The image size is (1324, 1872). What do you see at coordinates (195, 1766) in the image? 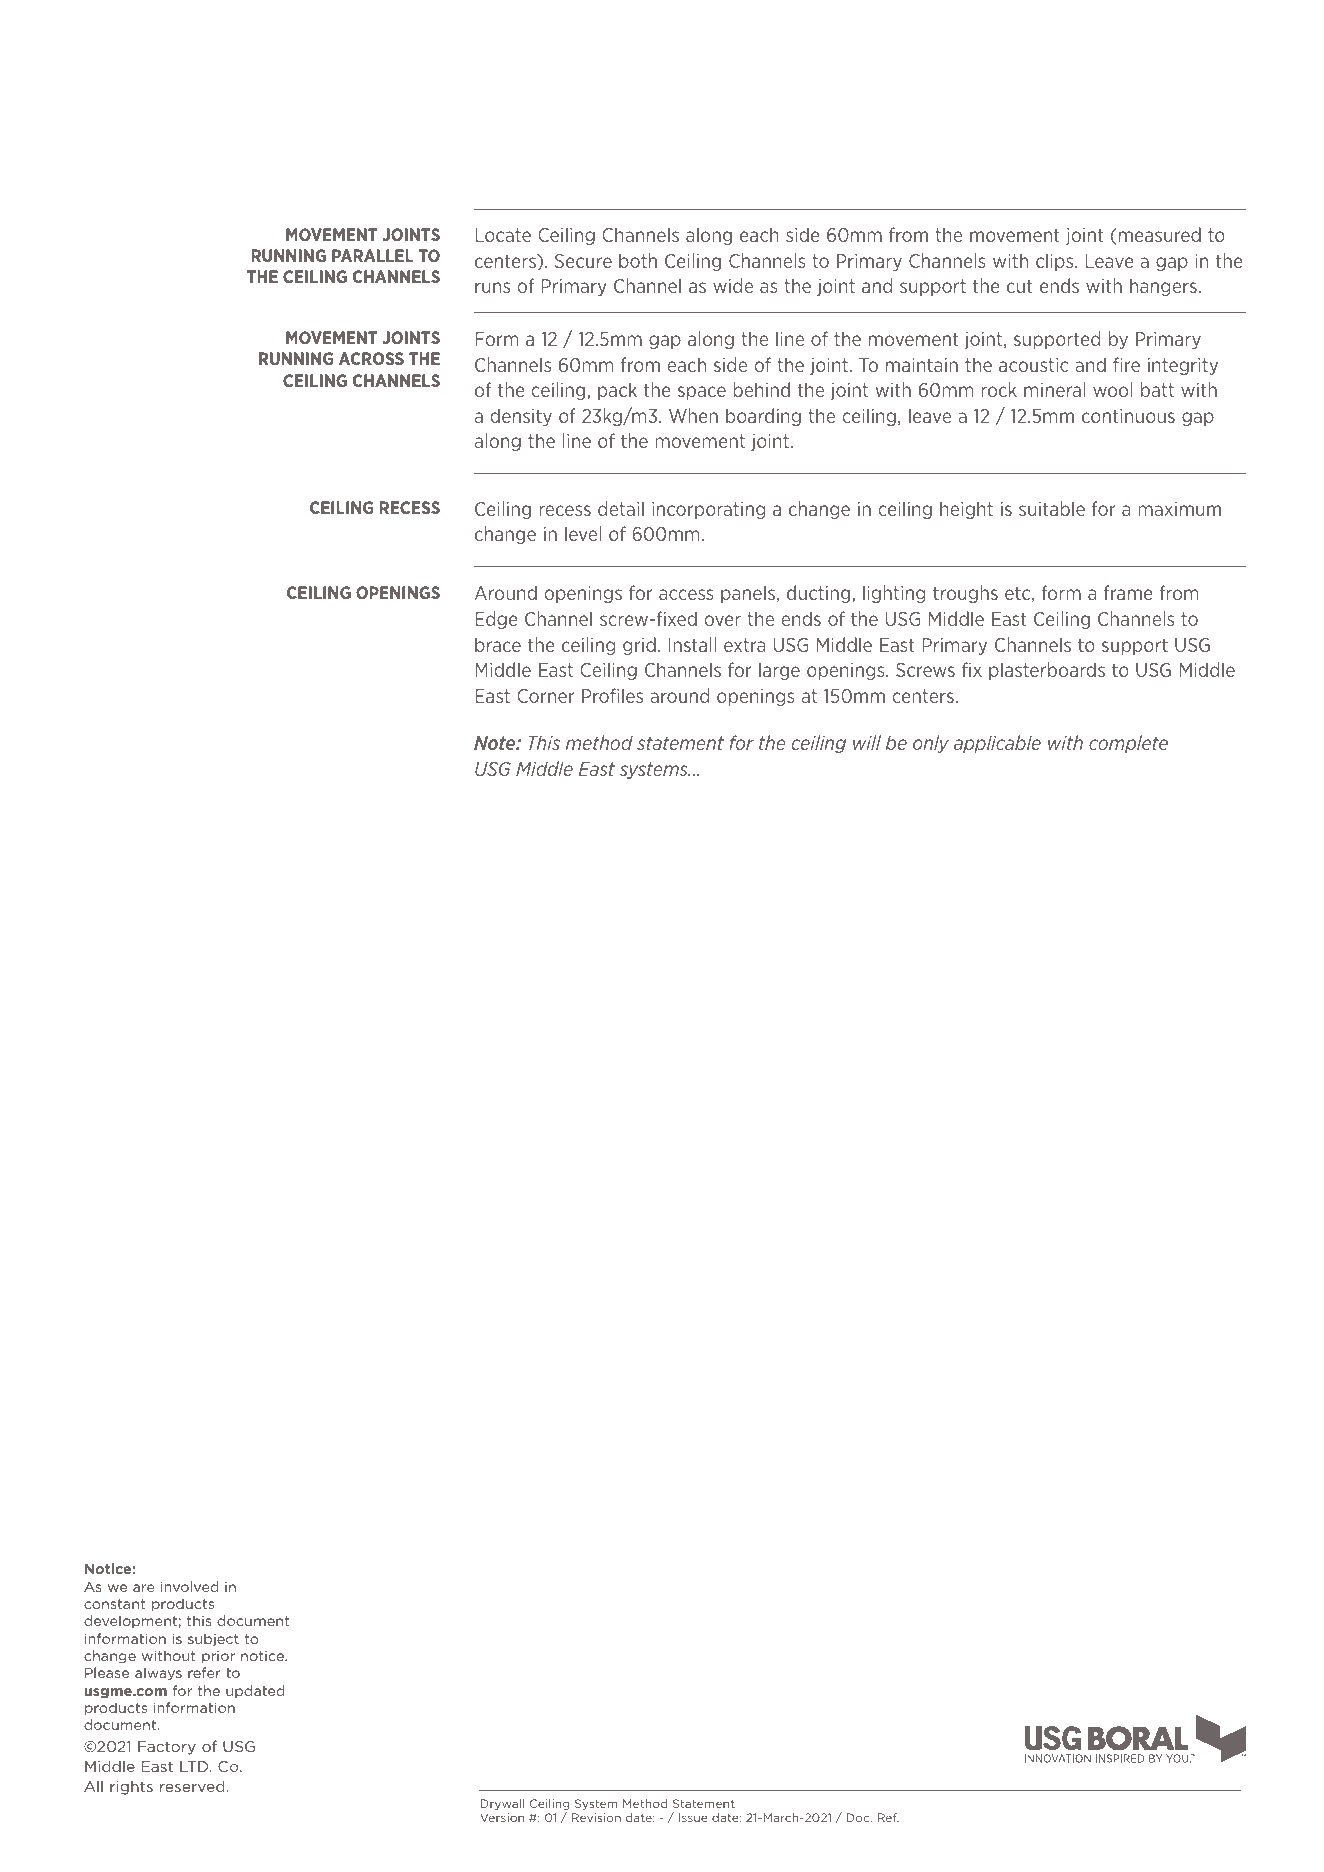
I see `LTD` at bounding box center [195, 1766].
